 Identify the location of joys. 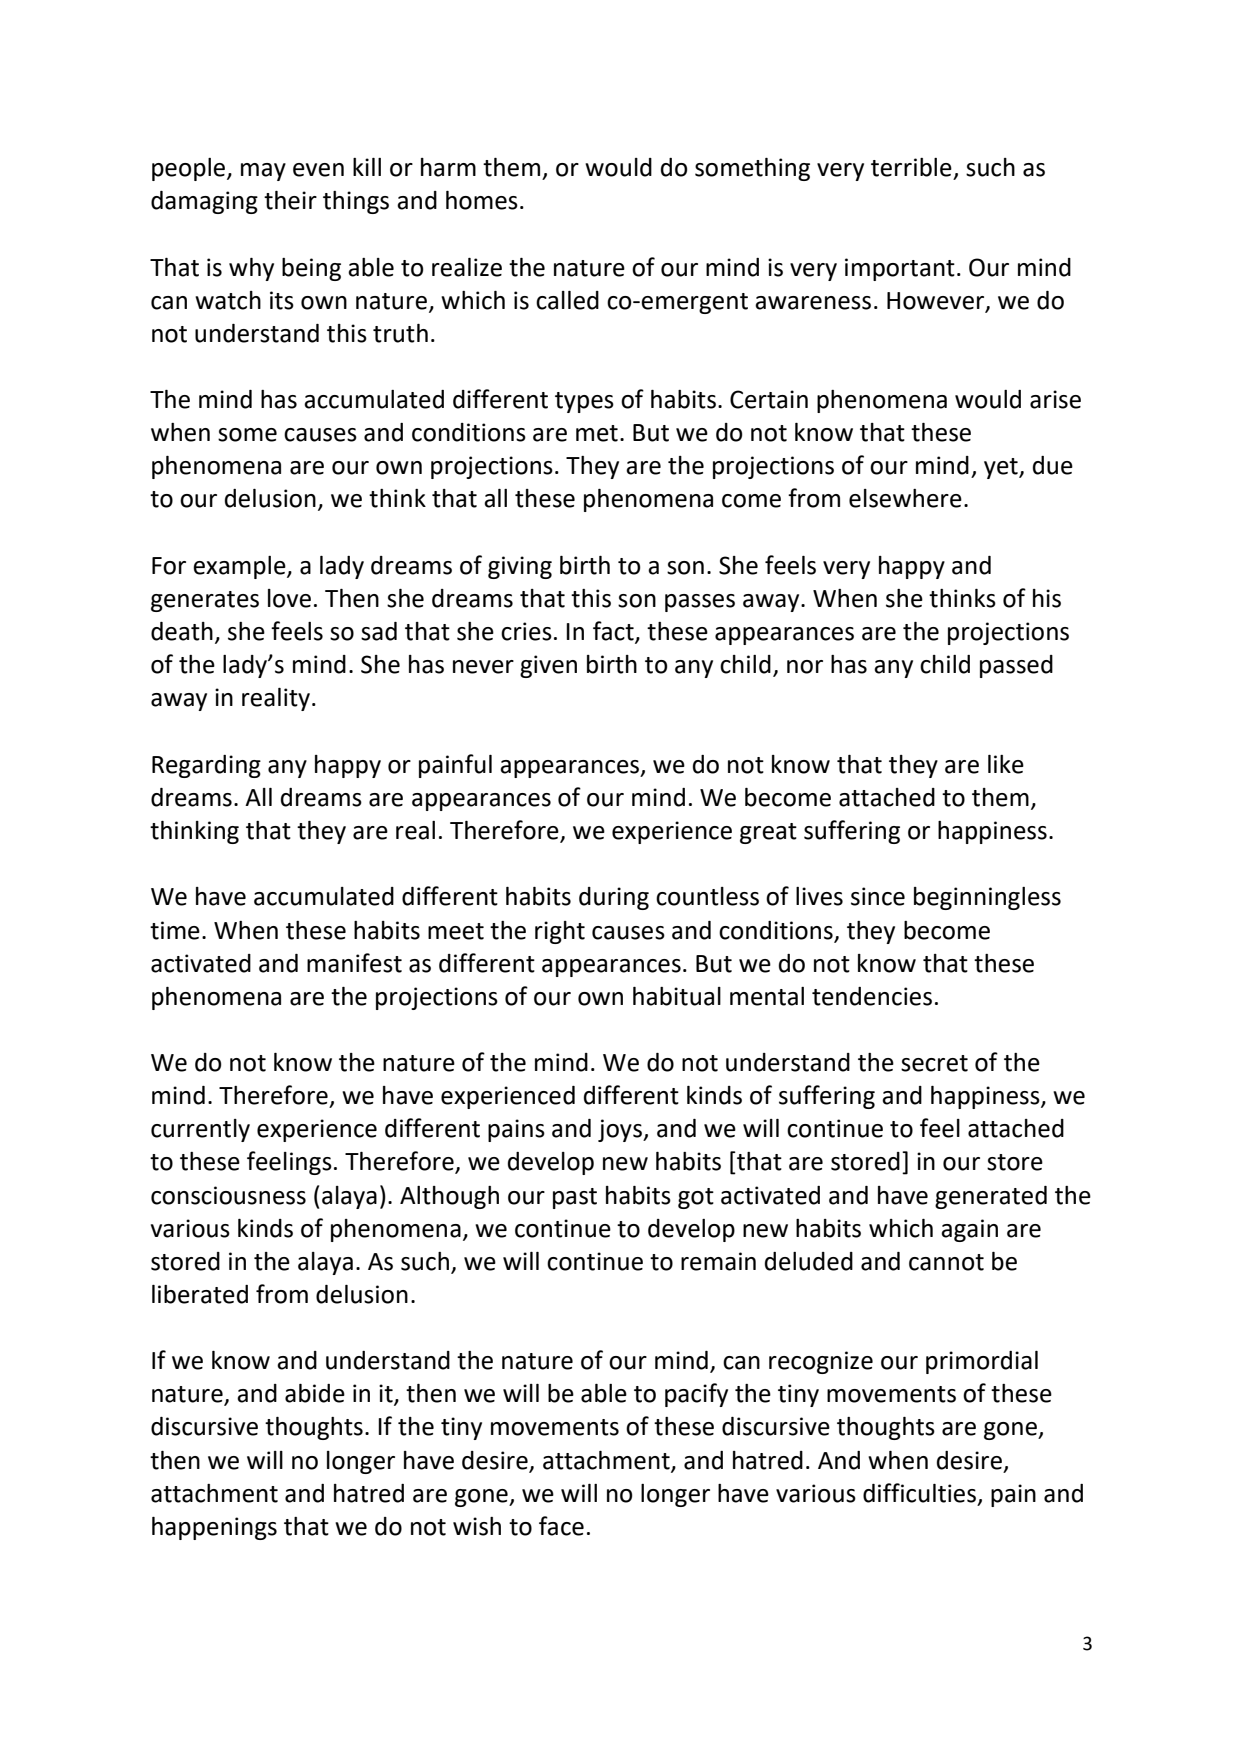
(621, 1130).
